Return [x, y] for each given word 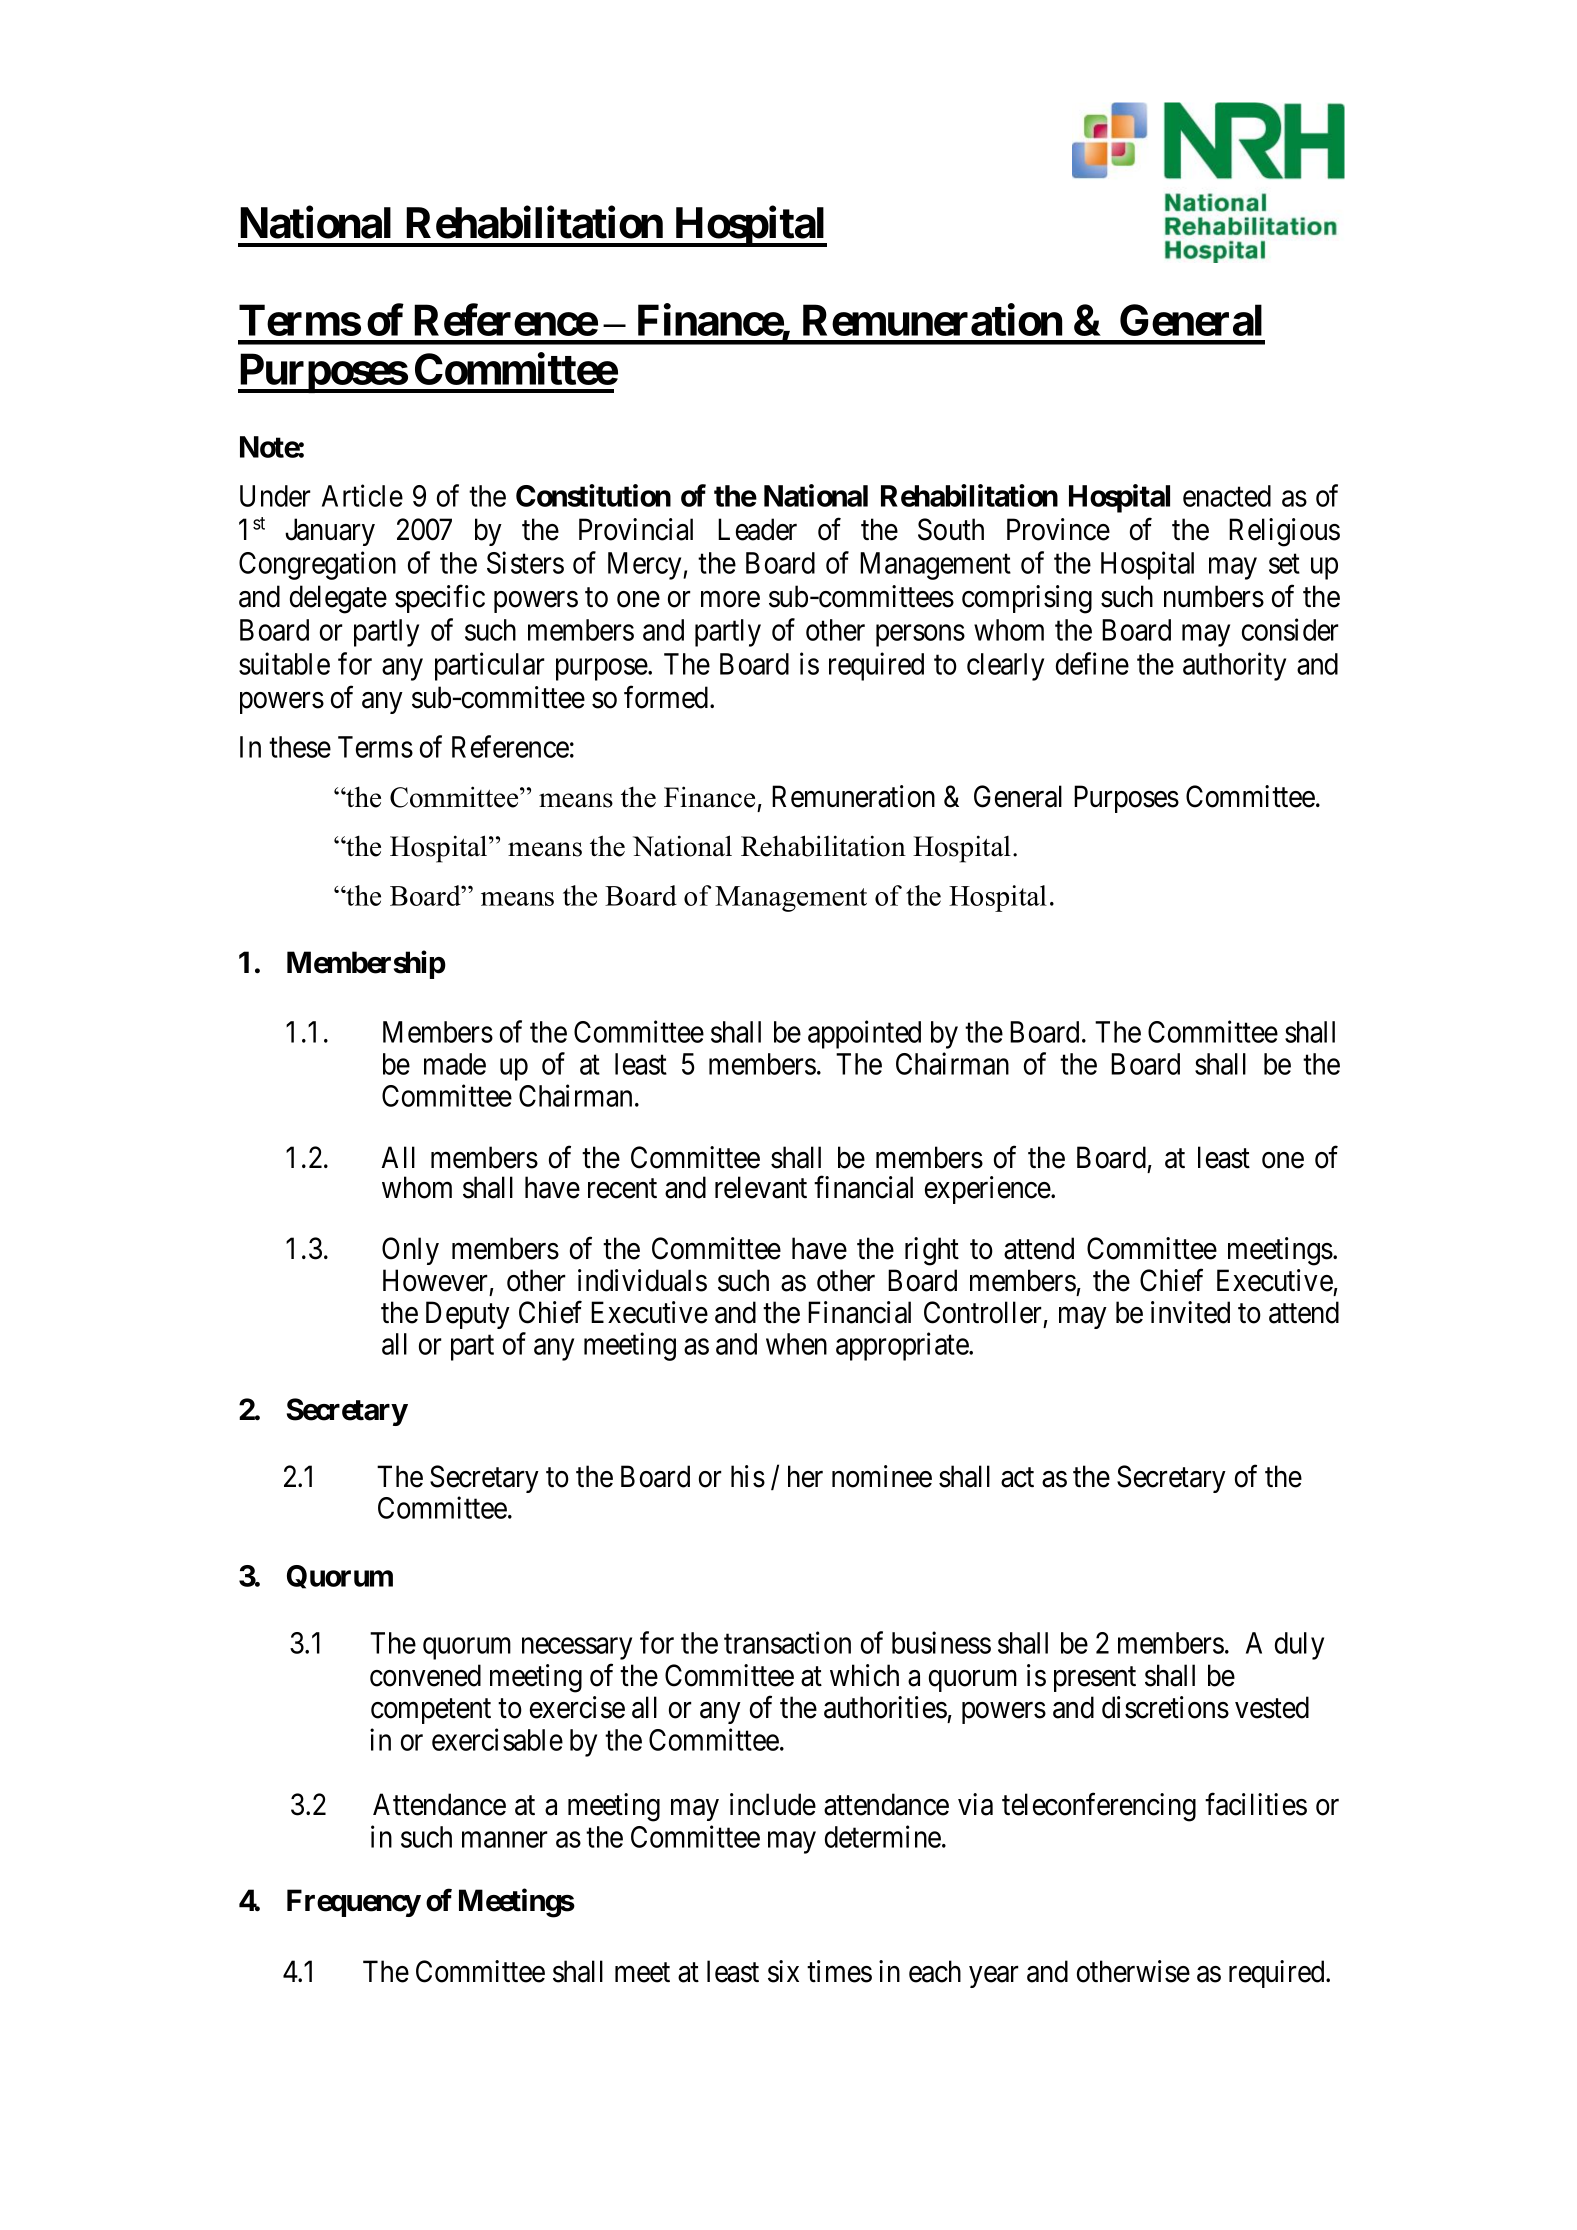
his [748, 1476]
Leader [757, 529]
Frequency [354, 1903]
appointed [864, 1035]
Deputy [468, 1315]
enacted [1227, 496]
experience [988, 1190]
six [783, 1971]
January [330, 532]
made [455, 1064]
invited [1190, 1312]
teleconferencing [1099, 1807]
